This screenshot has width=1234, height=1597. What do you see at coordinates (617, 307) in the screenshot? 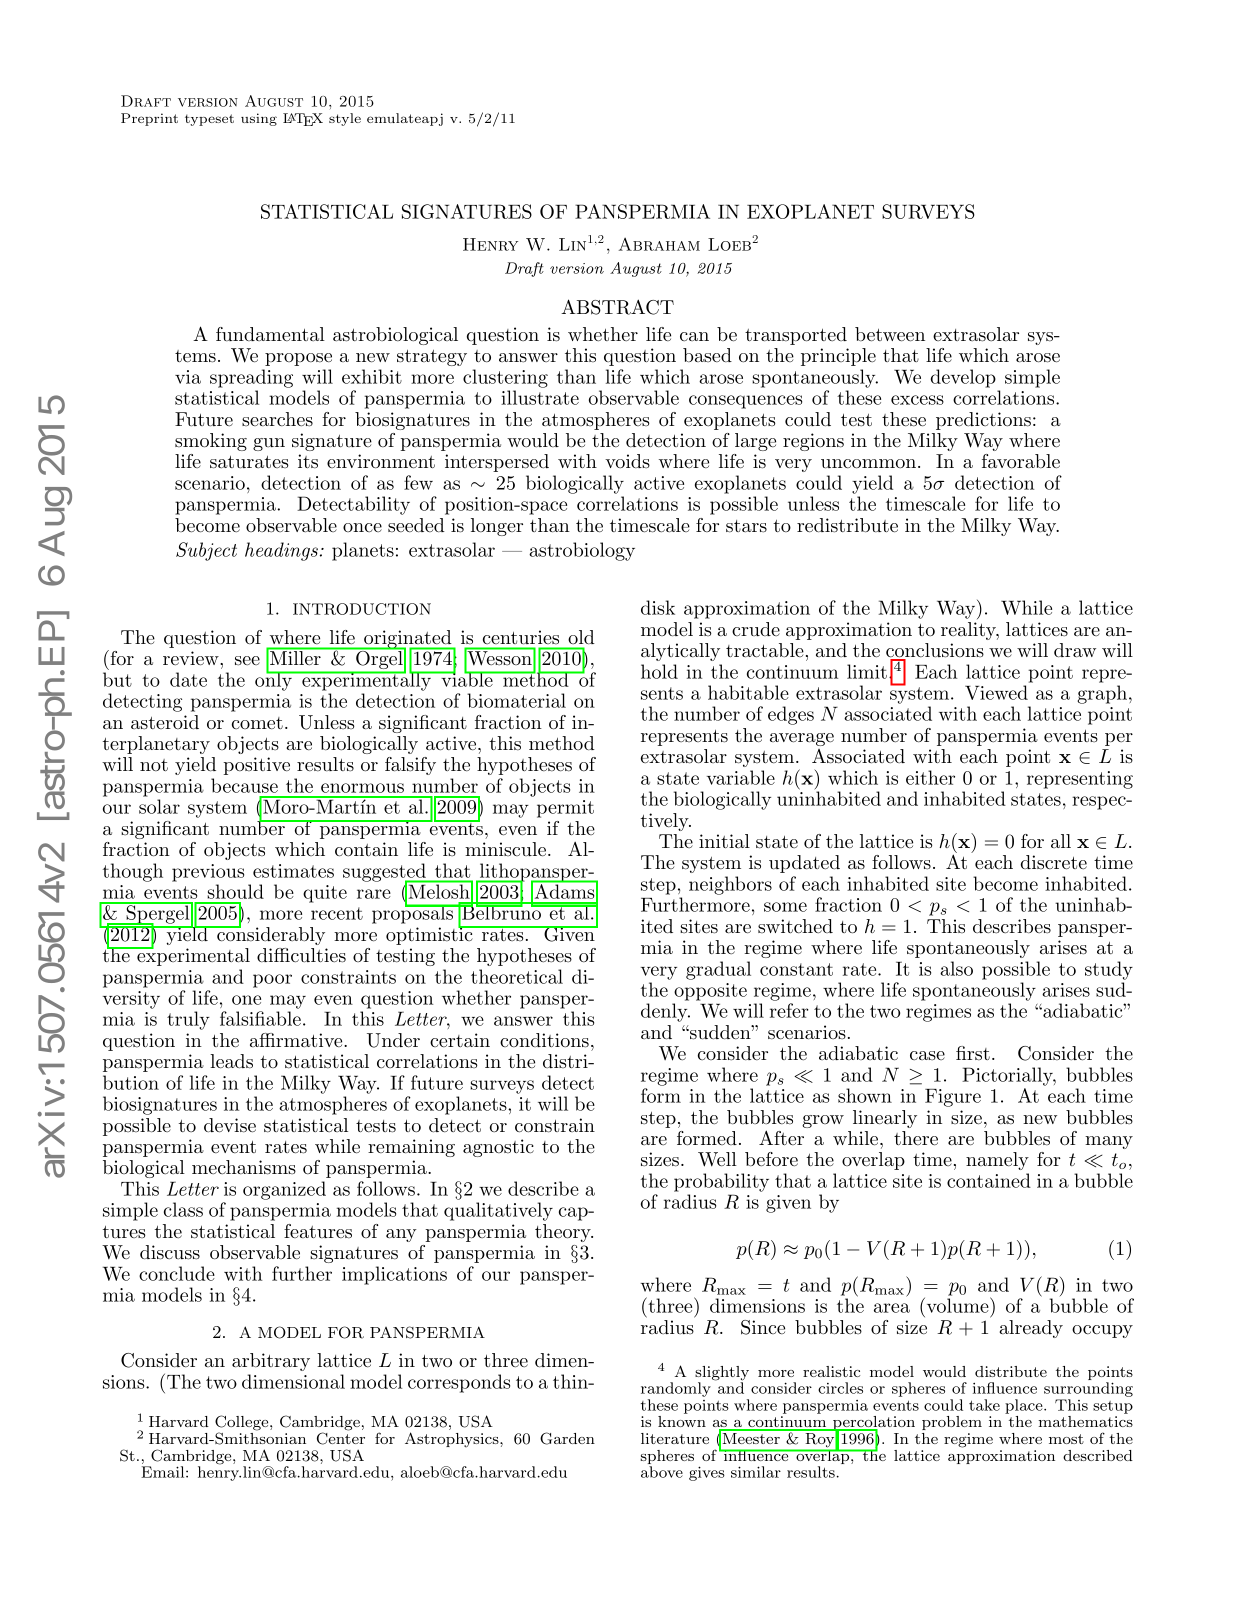
I see `ABSTRACT` at bounding box center [617, 307].
